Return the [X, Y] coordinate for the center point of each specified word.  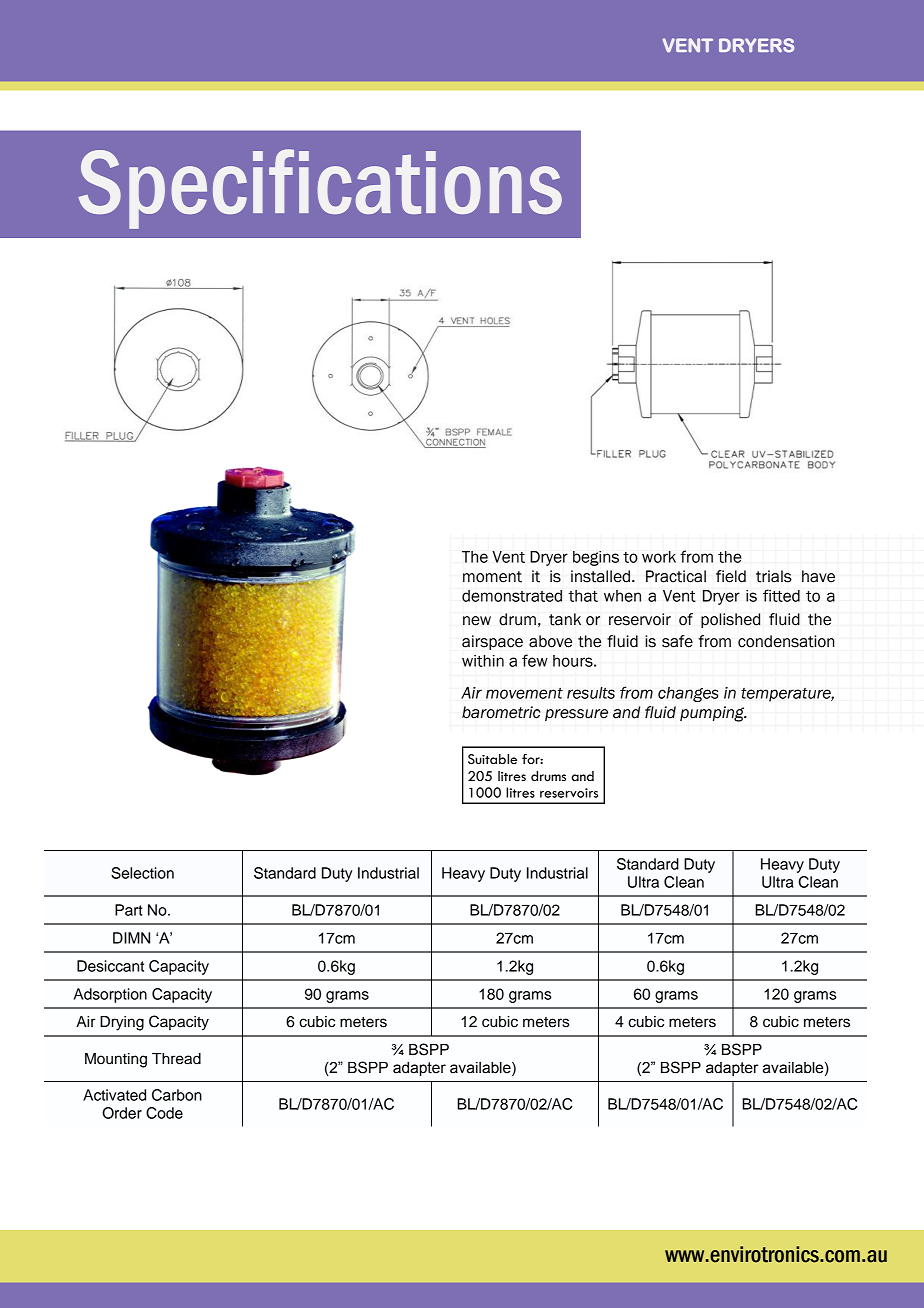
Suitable [492, 759]
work [659, 557]
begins [596, 558]
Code [164, 1113]
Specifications [320, 189]
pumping [713, 714]
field [731, 576]
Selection [142, 873]
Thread [176, 1059]
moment [492, 577]
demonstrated [512, 596]
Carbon [177, 1095]
